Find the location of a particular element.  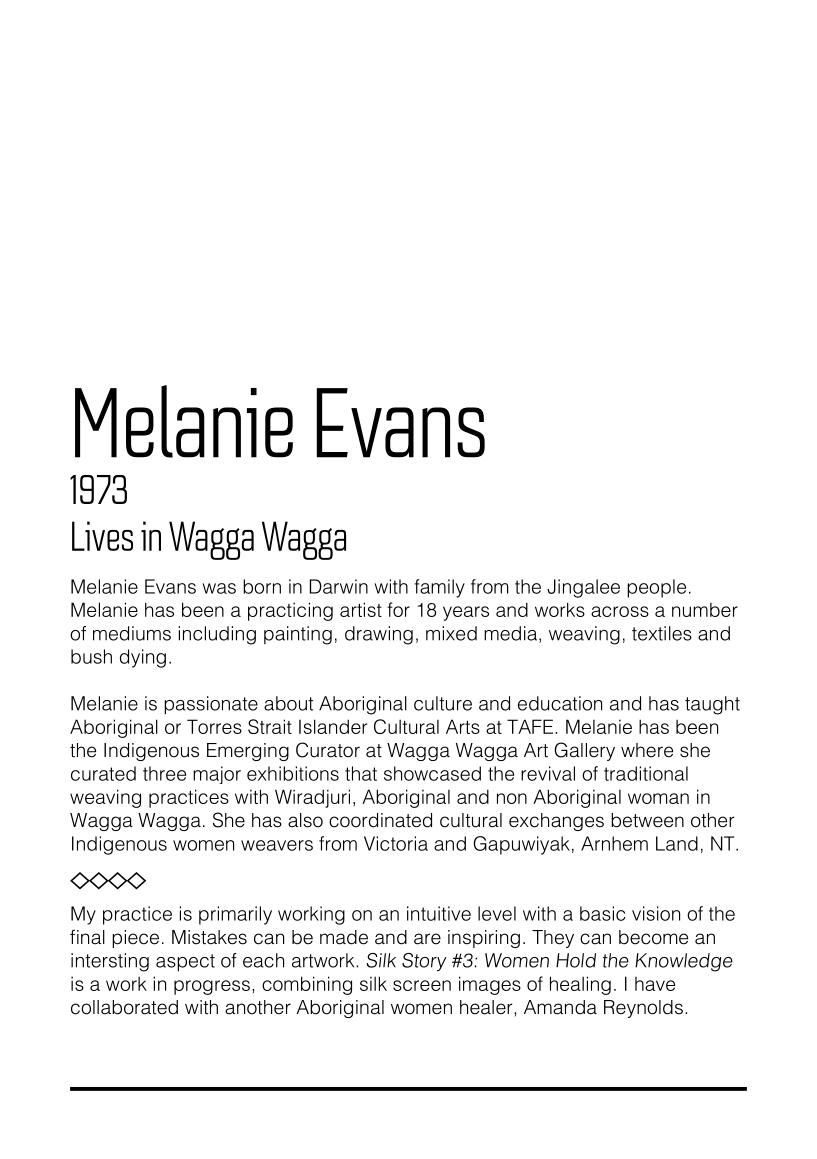

intuitive is located at coordinates (439, 913).
